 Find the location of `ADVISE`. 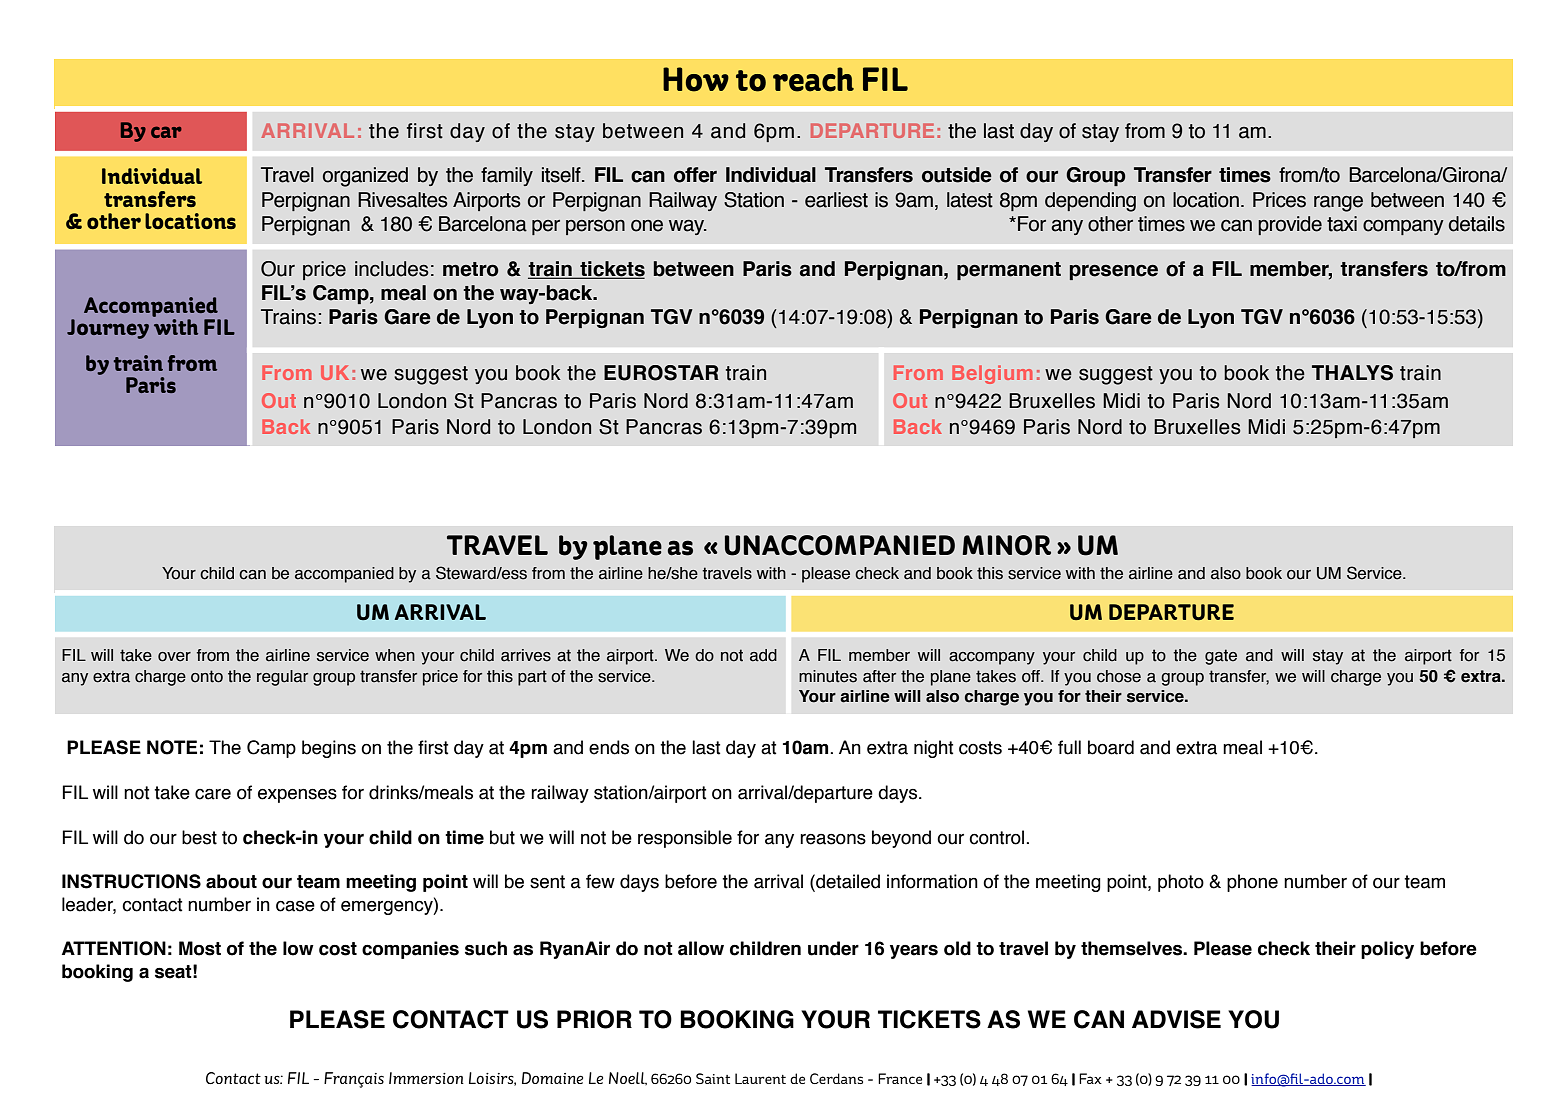

ADVISE is located at coordinates (1176, 1019).
